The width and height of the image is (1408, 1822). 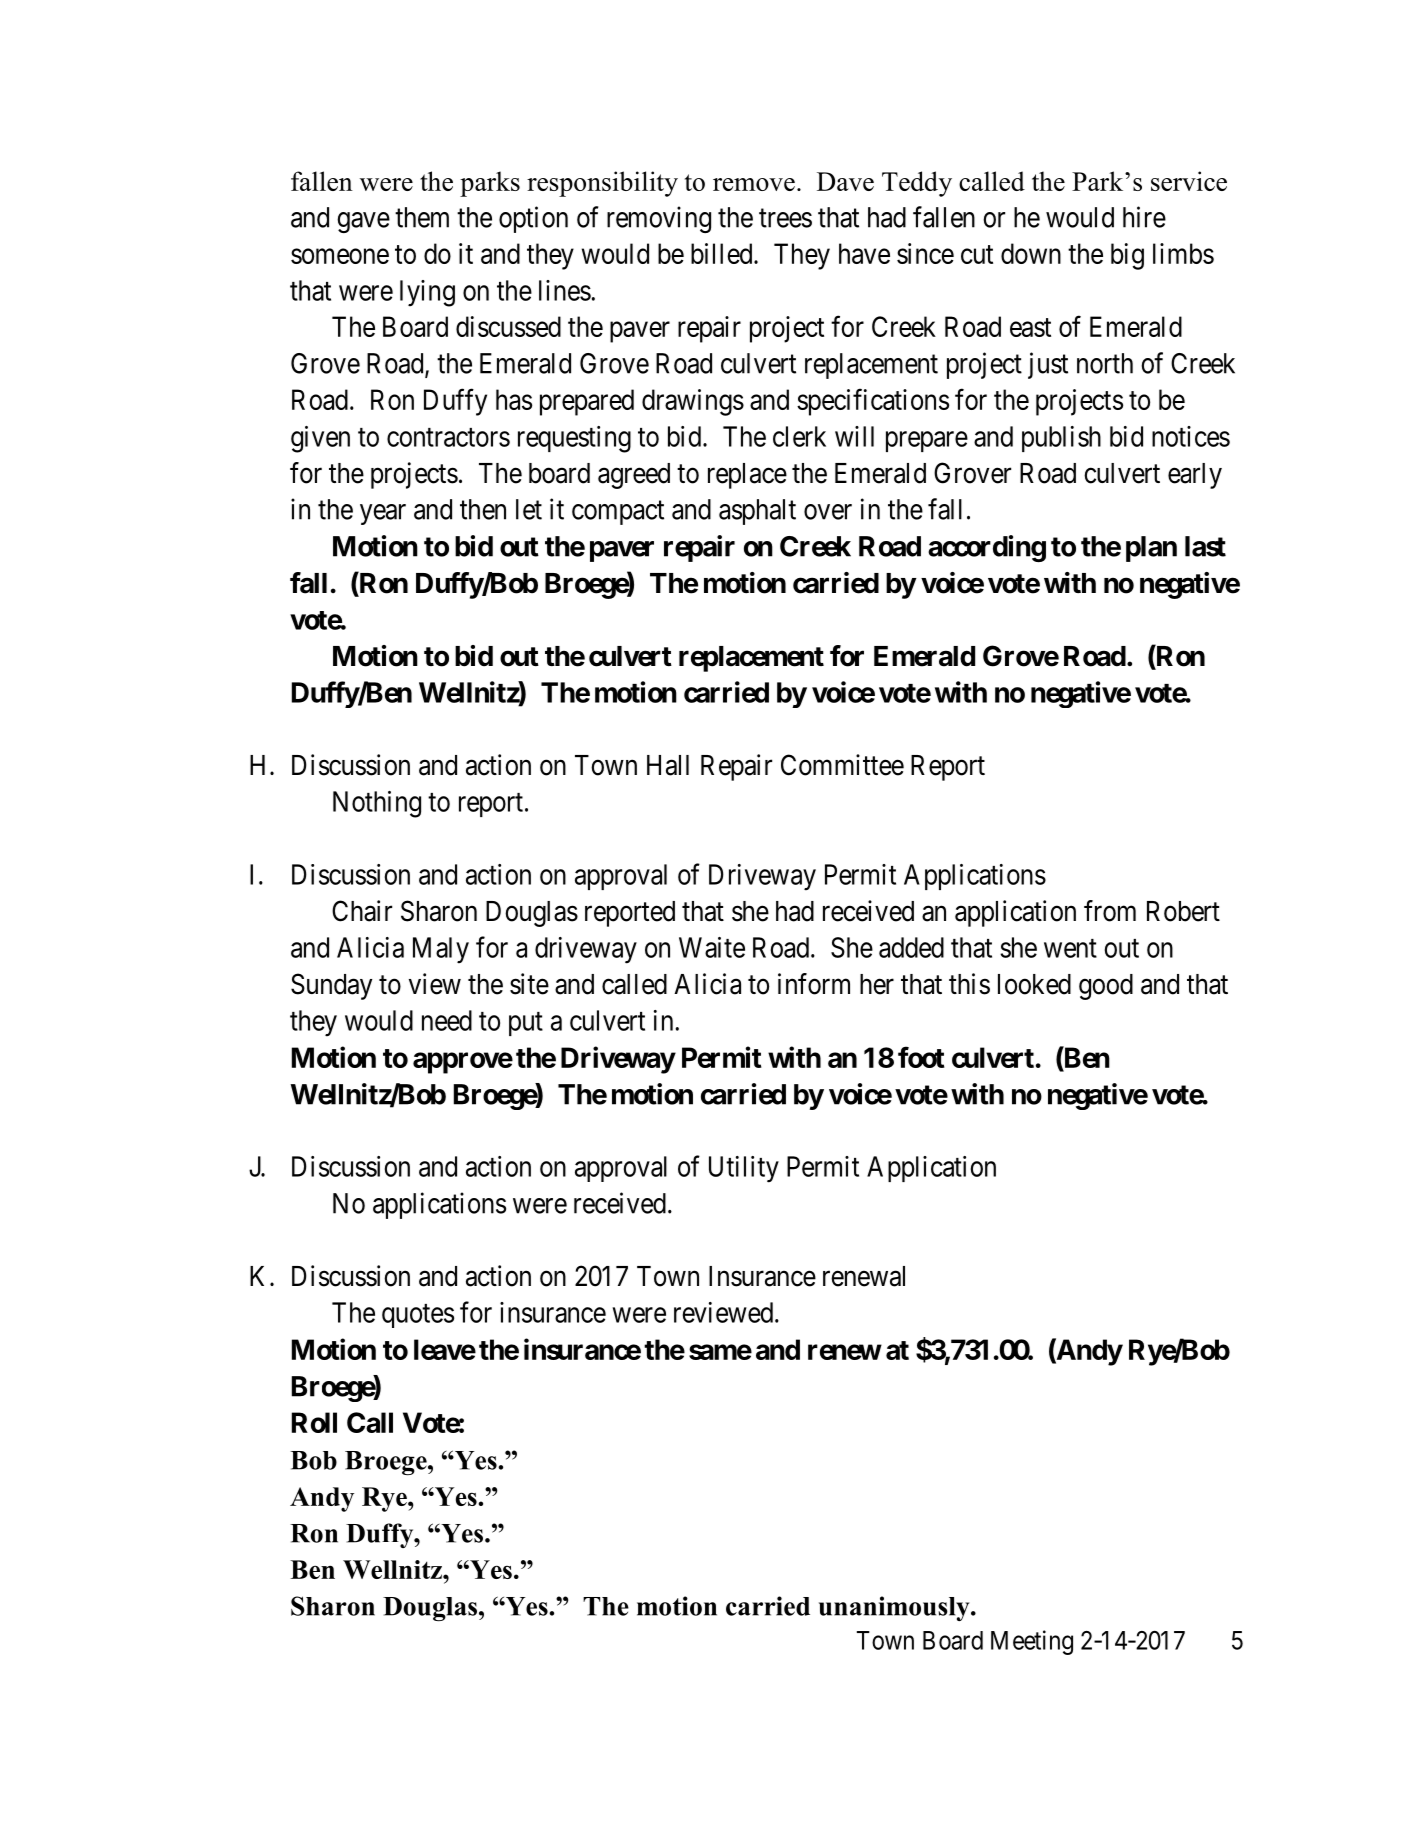 What do you see at coordinates (1032, 1642) in the image?
I see `Meeting` at bounding box center [1032, 1642].
